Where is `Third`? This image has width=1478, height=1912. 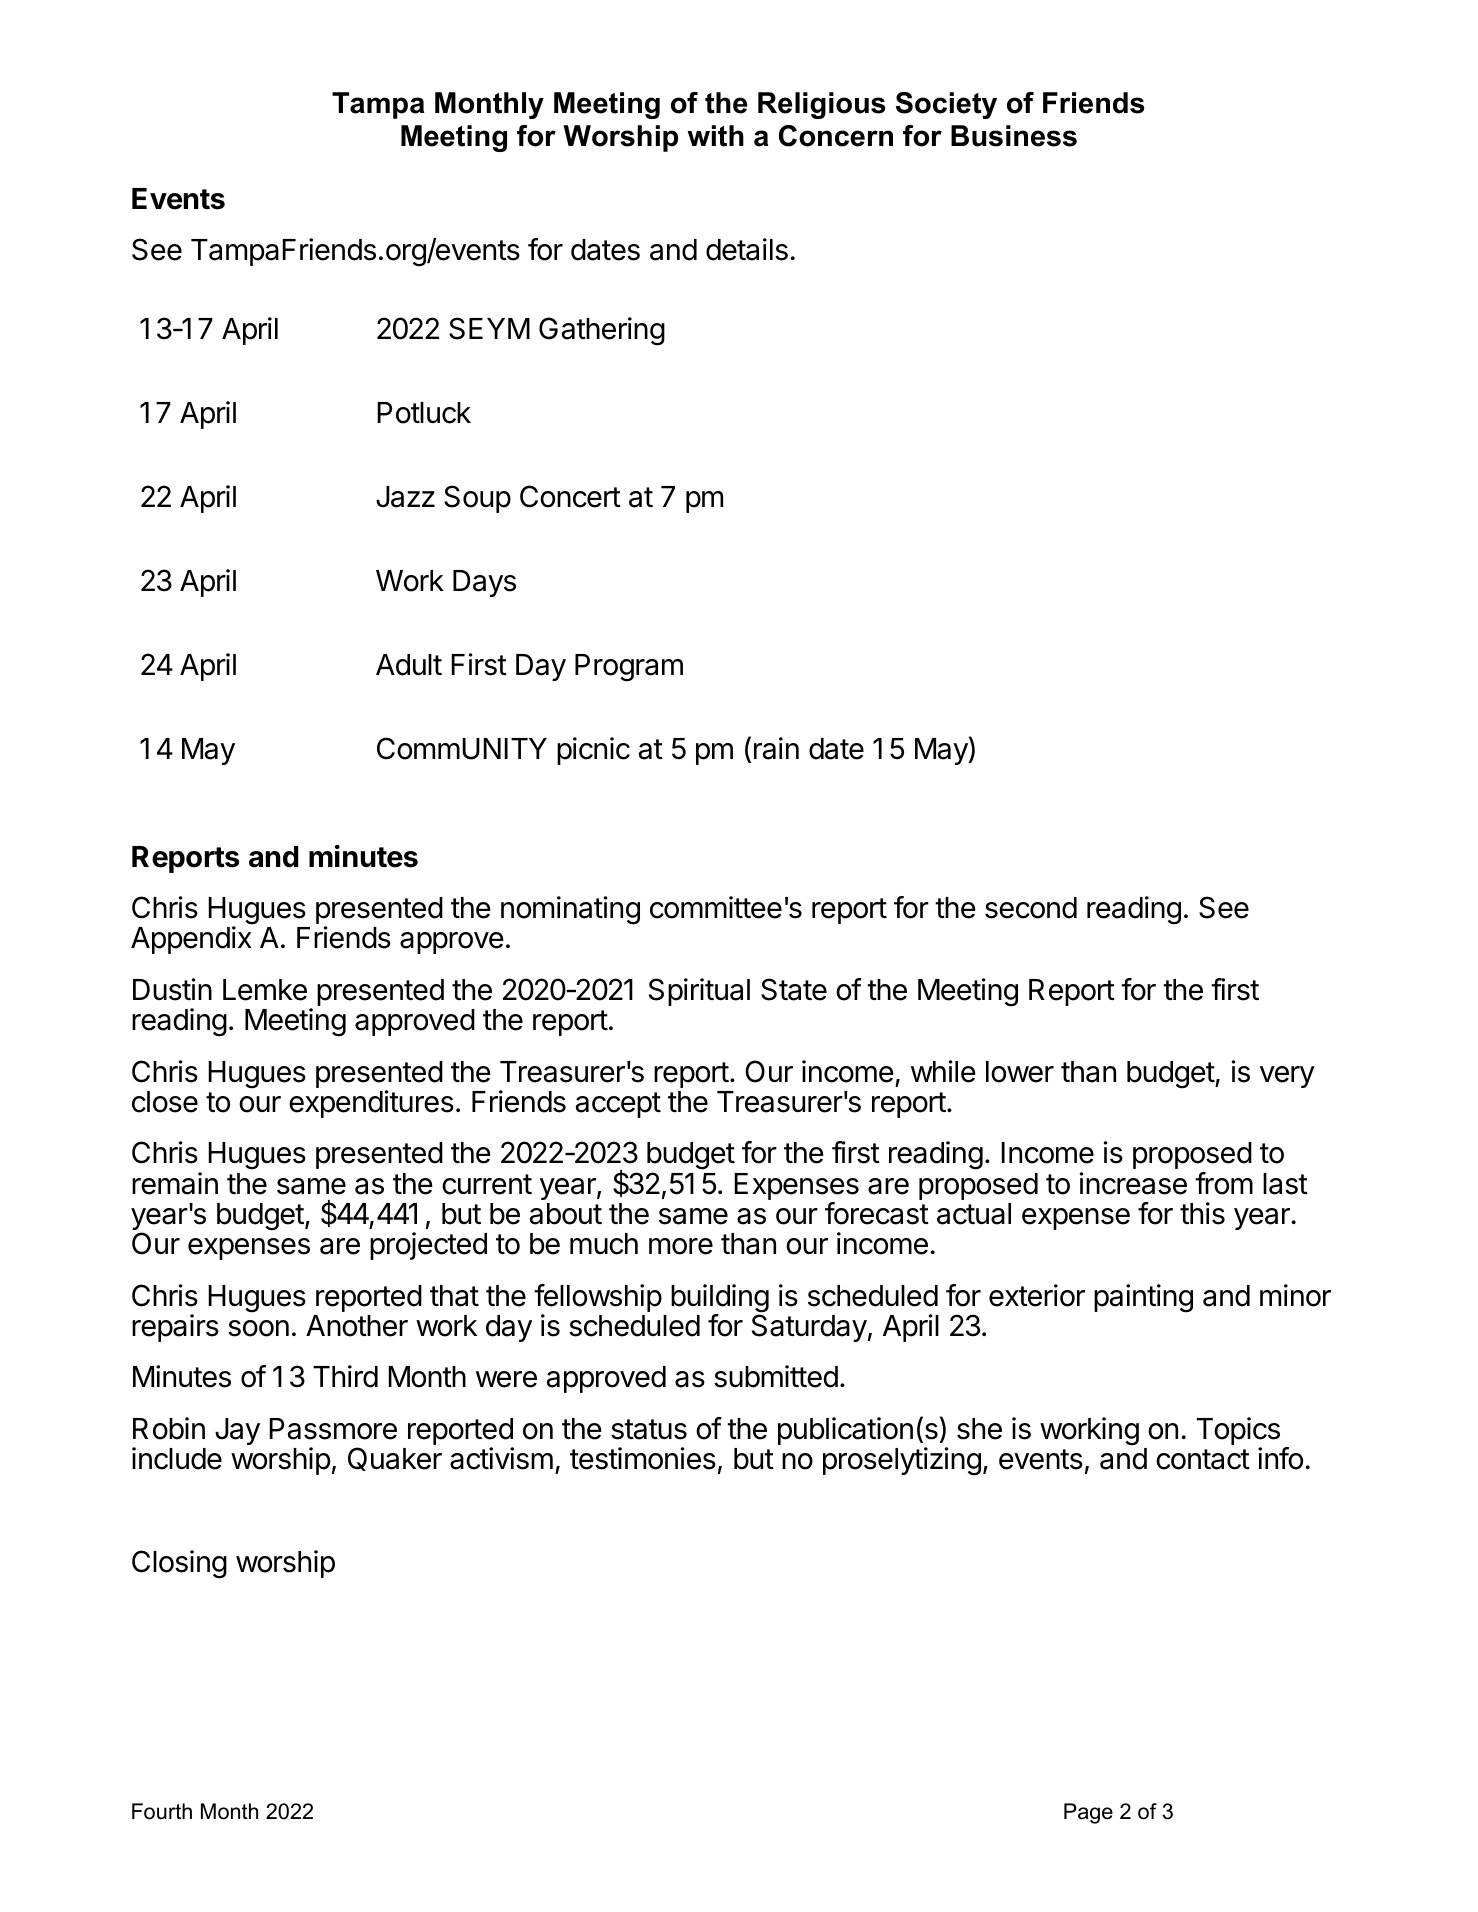 Third is located at coordinates (345, 1376).
